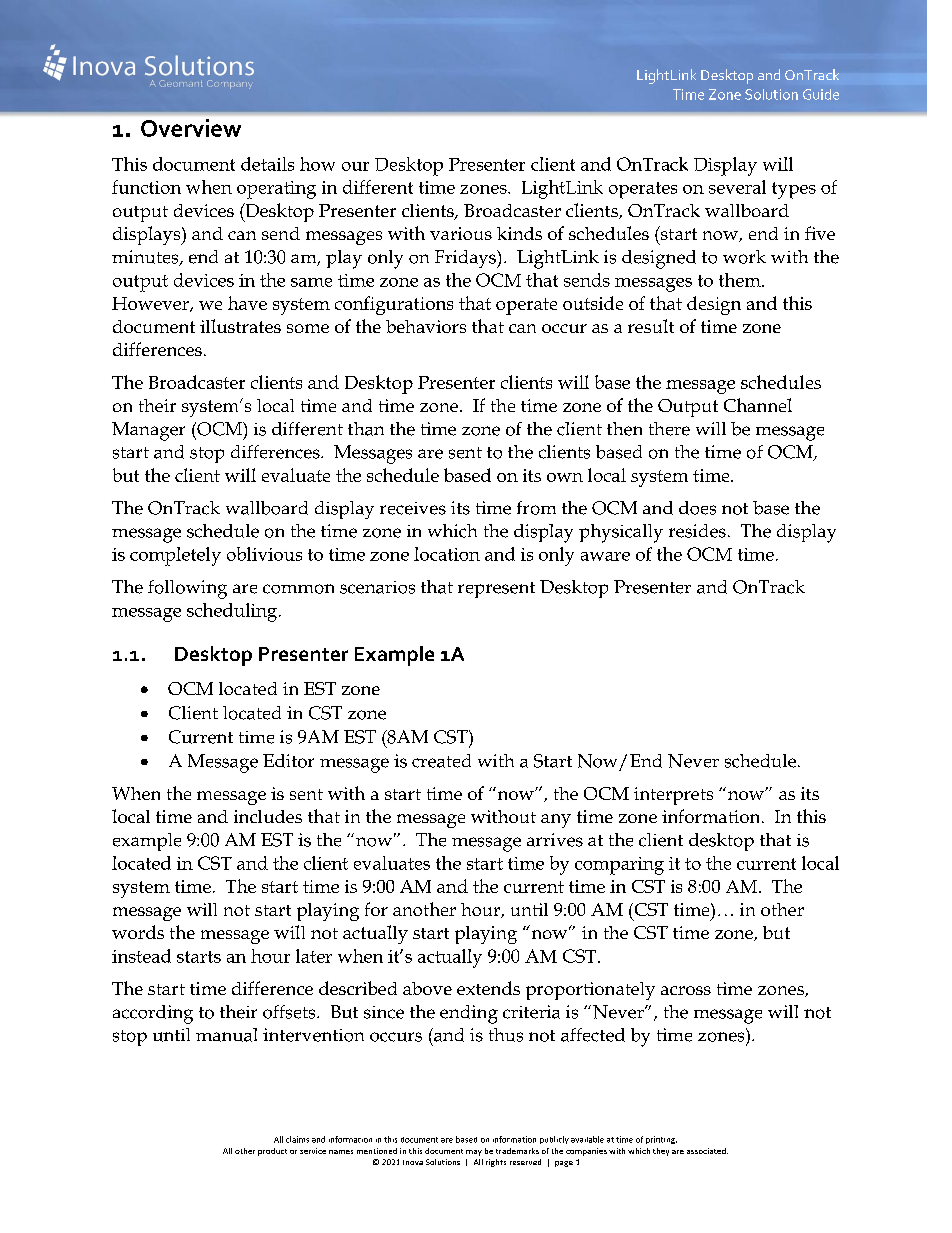 Image resolution: width=952 pixels, height=1233 pixels. I want to click on various, so click(461, 233).
